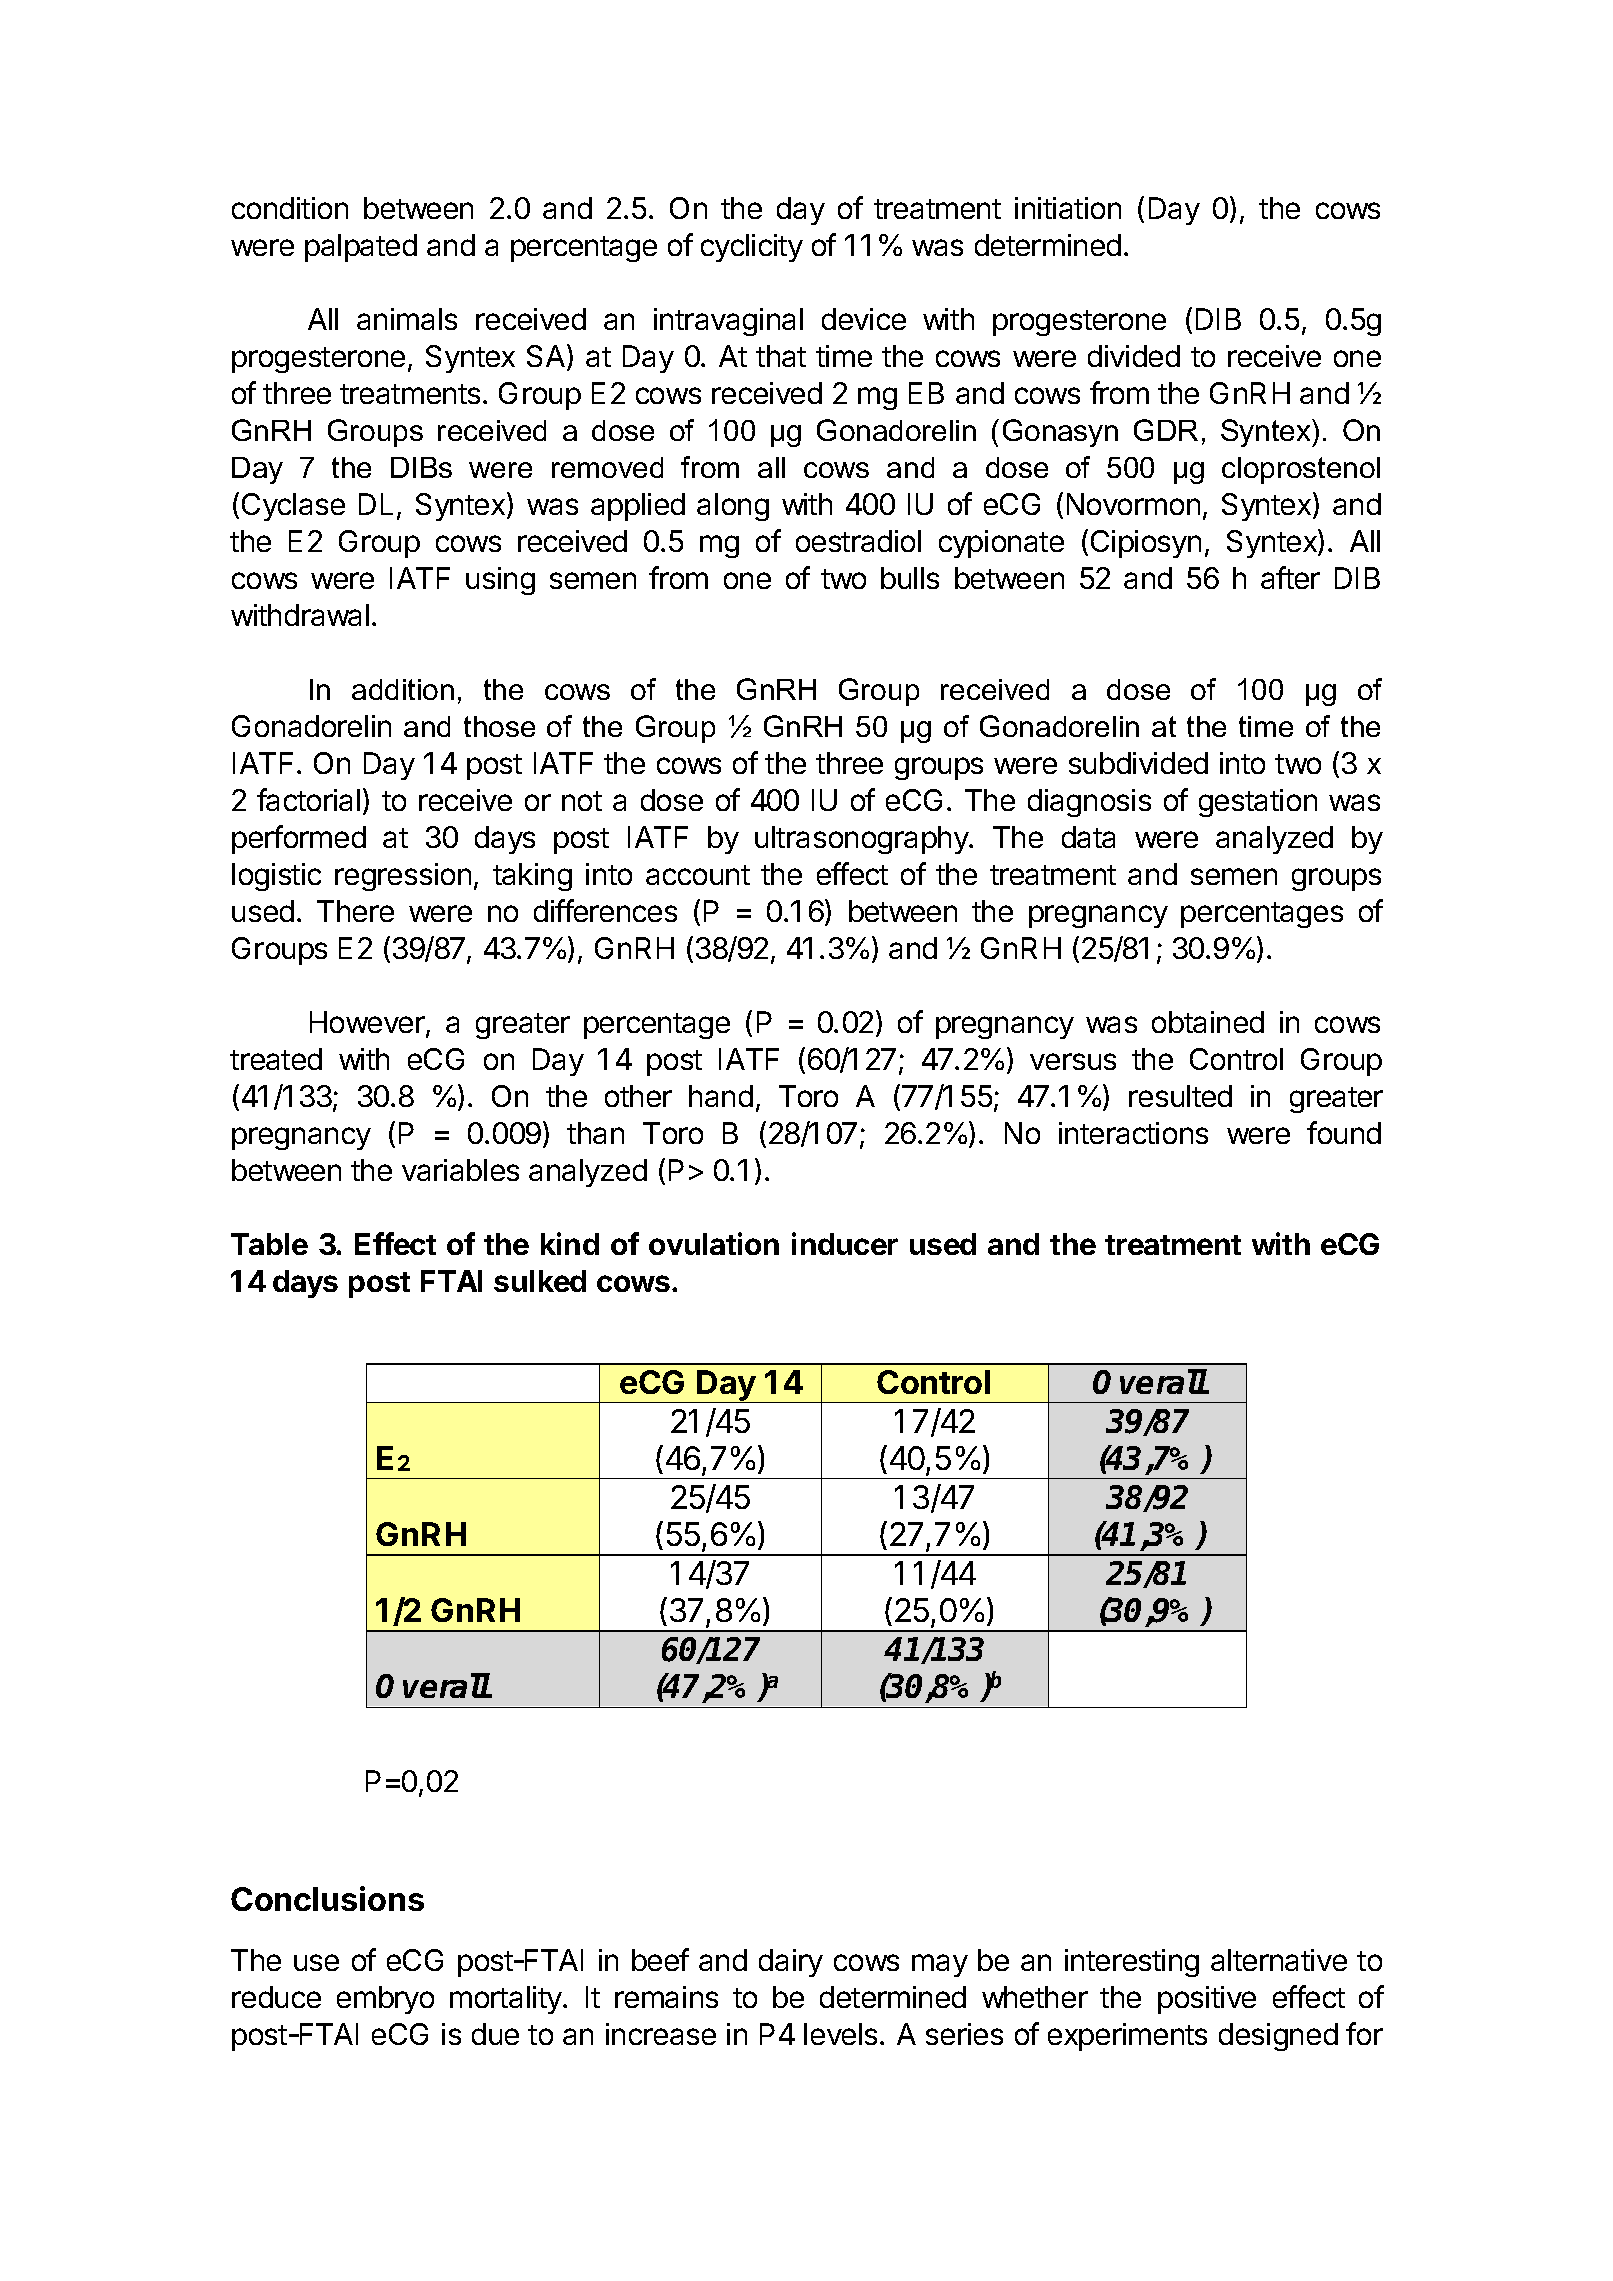 Image resolution: width=1613 pixels, height=2281 pixels. Describe the element at coordinates (1258, 803) in the screenshot. I see `gestation` at that location.
